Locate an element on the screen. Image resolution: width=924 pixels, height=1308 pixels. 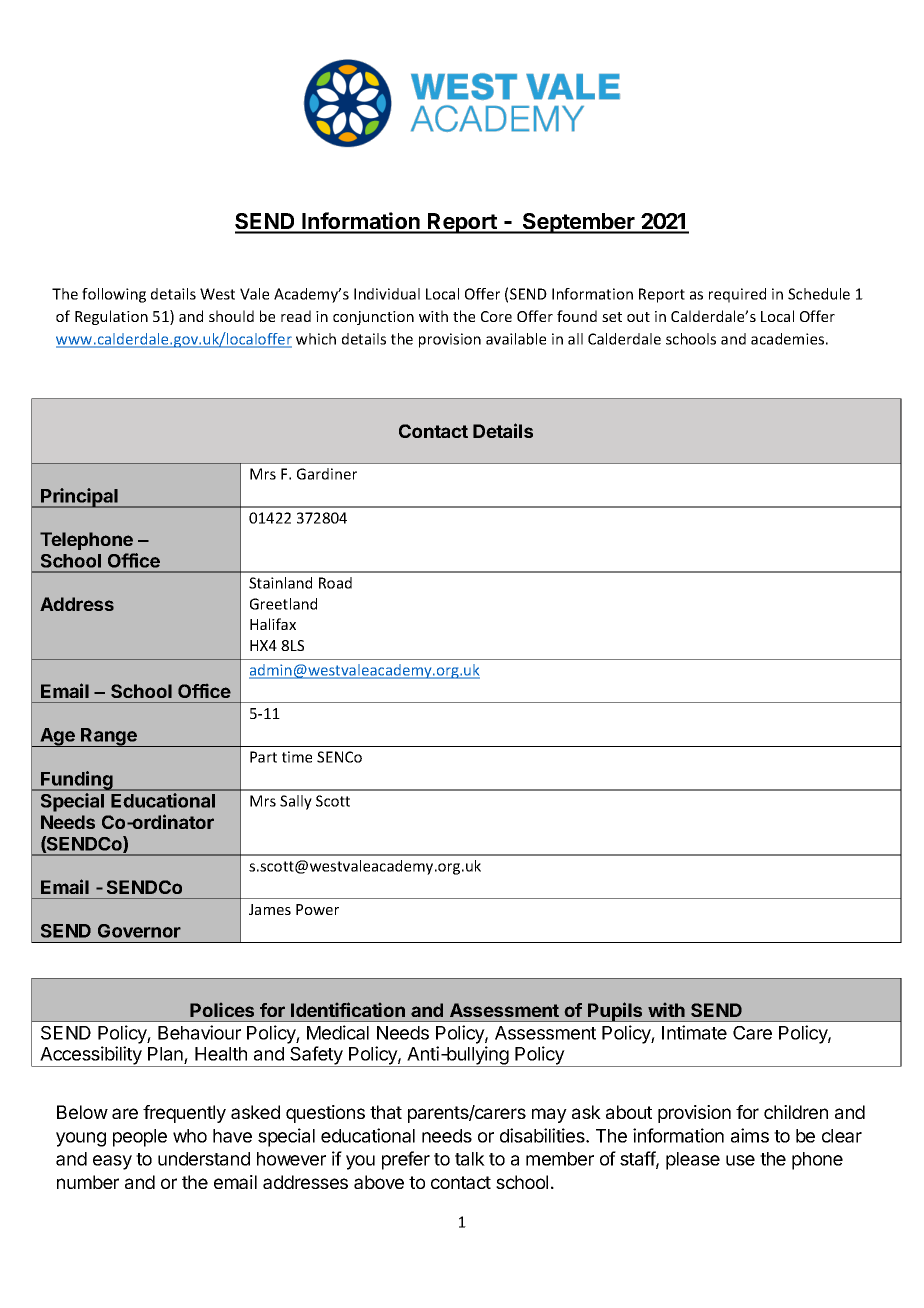
talk is located at coordinates (470, 1159).
